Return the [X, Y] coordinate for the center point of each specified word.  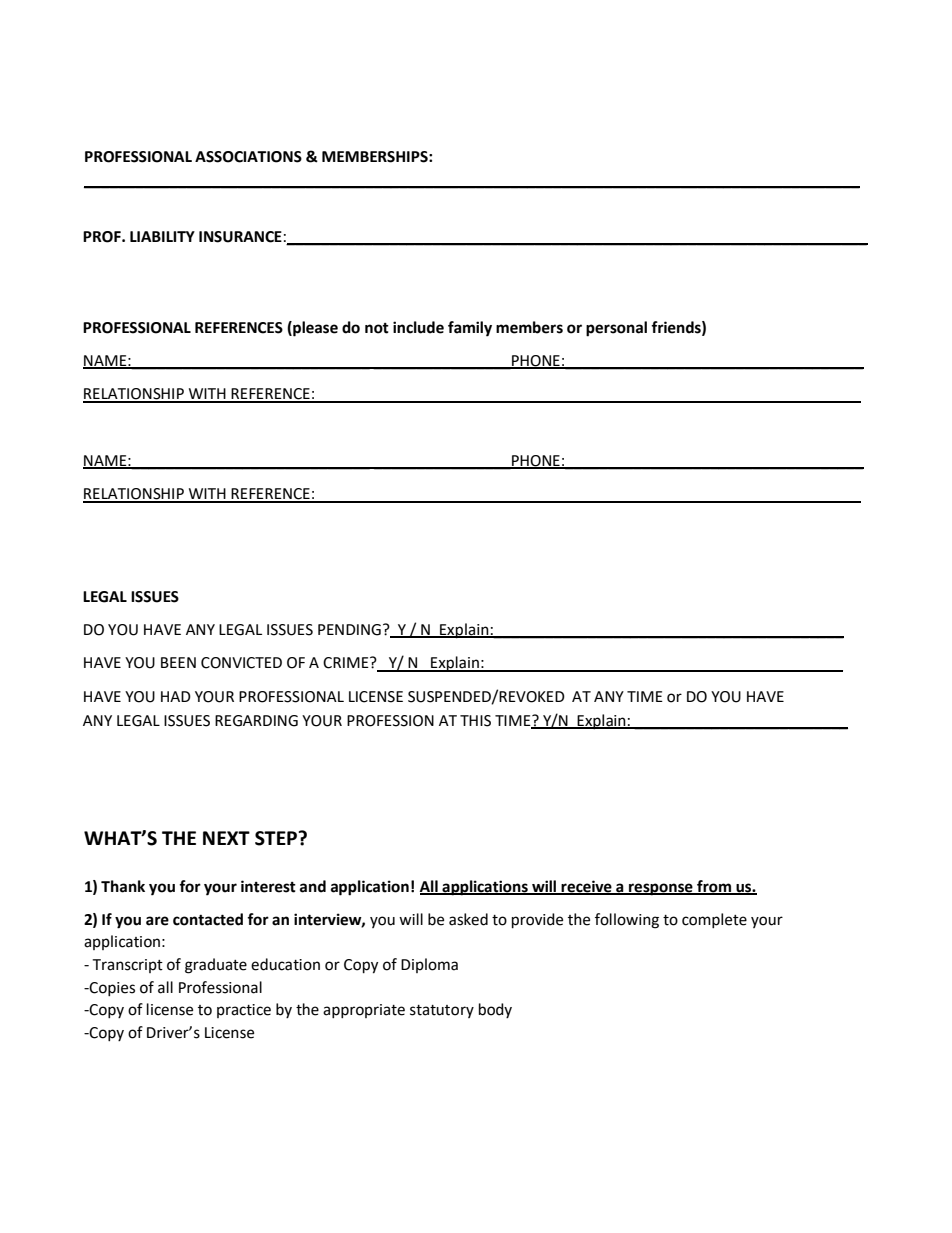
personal [616, 329]
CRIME [347, 663]
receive [586, 887]
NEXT [226, 838]
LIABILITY [162, 236]
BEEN [178, 662]
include [418, 327]
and [313, 886]
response [661, 889]
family [470, 329]
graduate [216, 966]
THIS [475, 721]
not [377, 328]
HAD [176, 696]
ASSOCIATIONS [248, 157]
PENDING [349, 630]
